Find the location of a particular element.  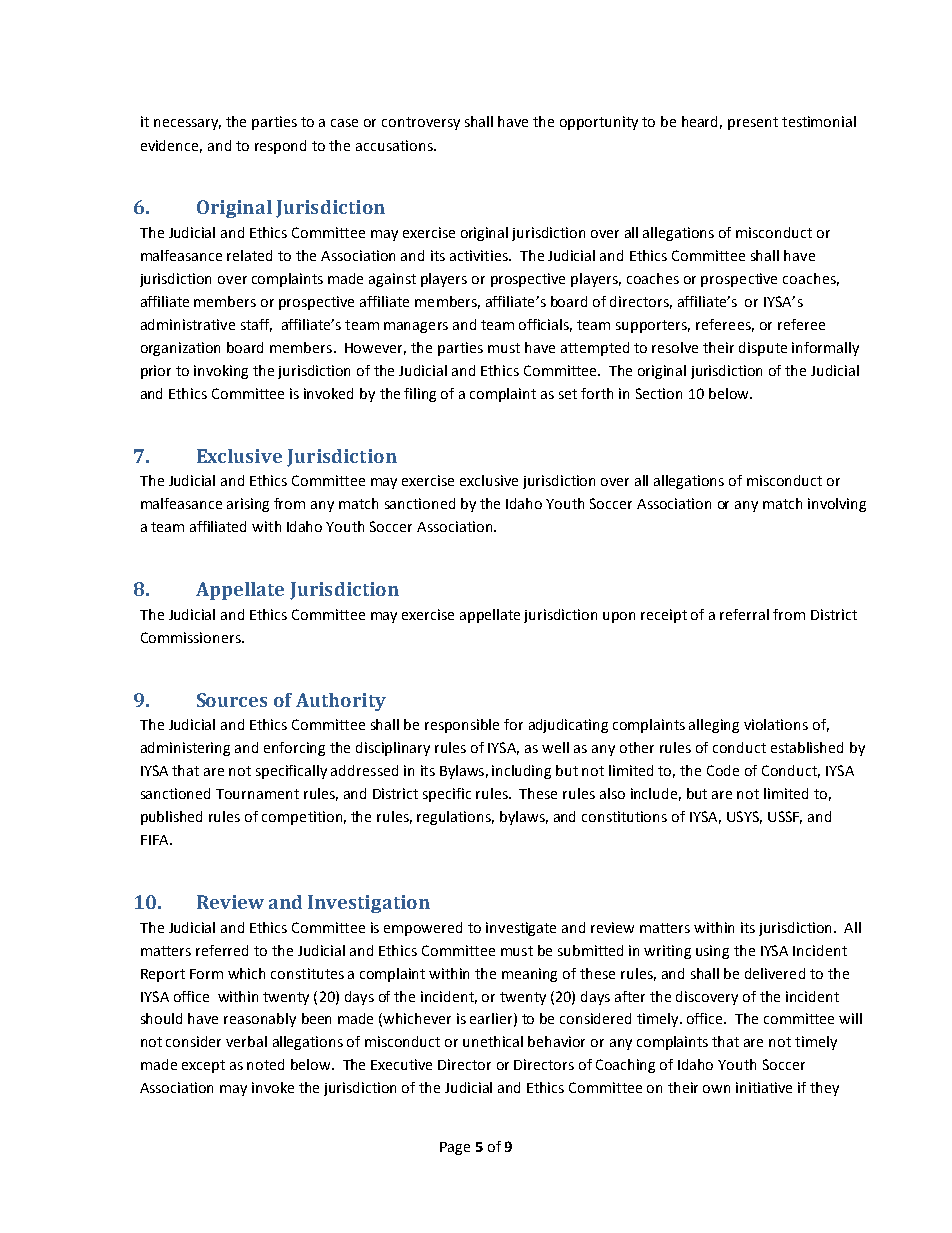

opportunity is located at coordinates (599, 123).
